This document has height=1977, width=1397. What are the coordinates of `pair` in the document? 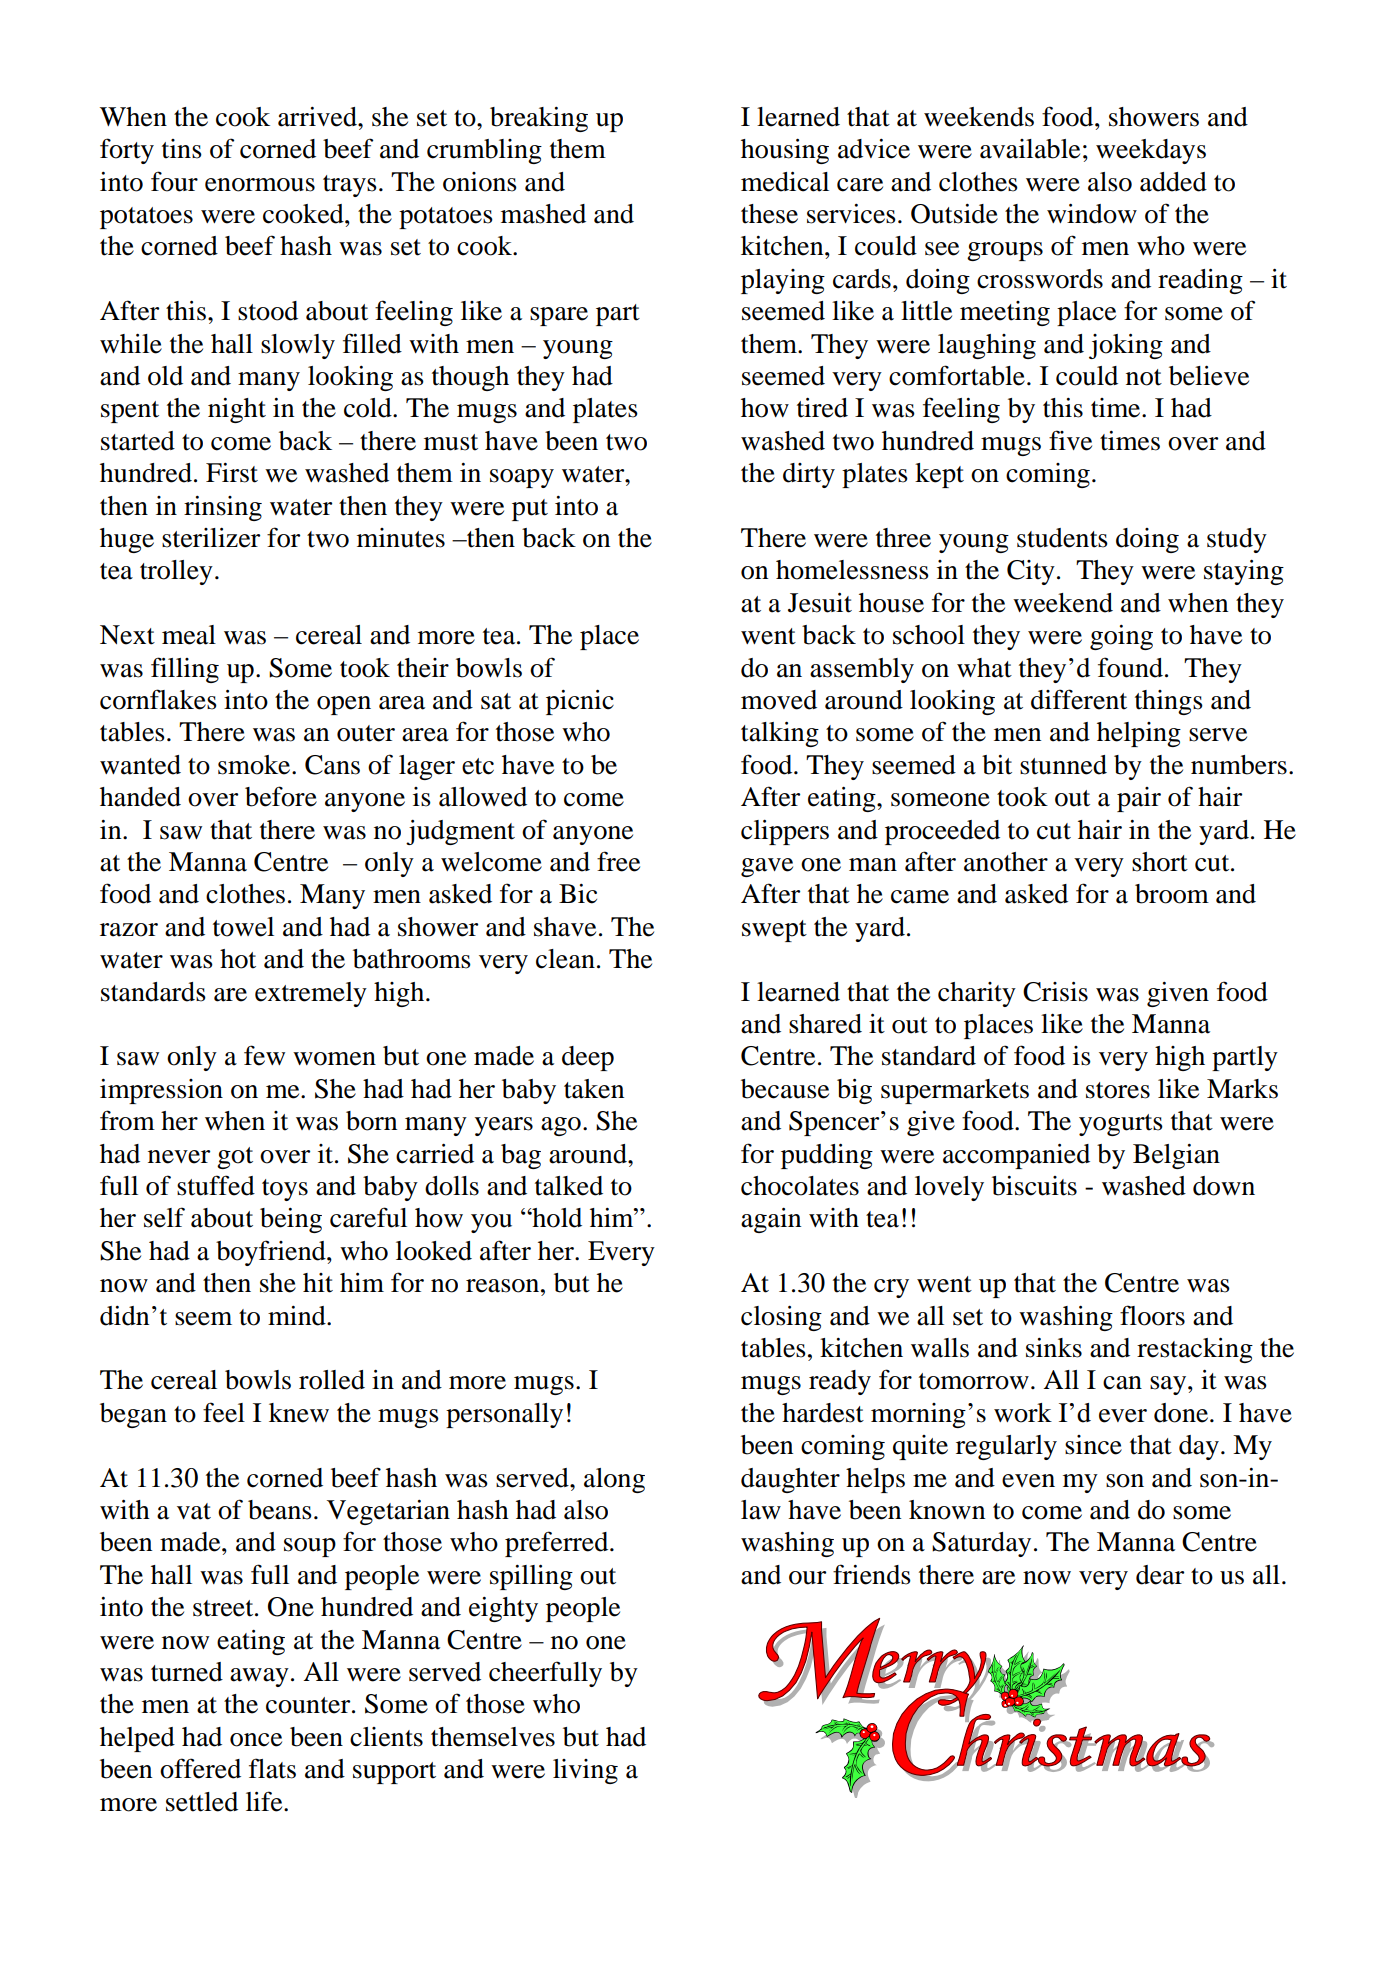 It's located at (1139, 799).
